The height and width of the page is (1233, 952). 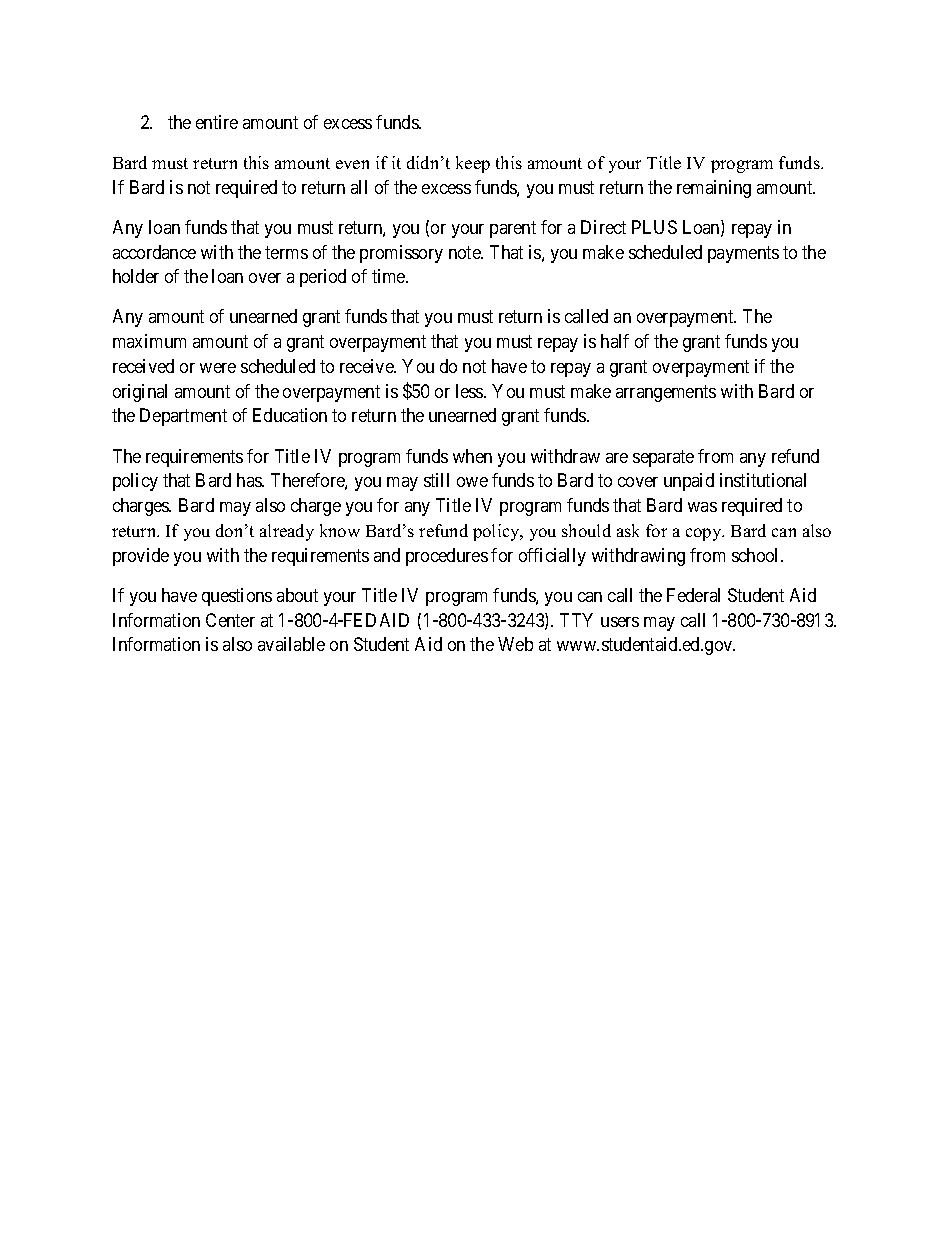 I want to click on holder, so click(x=136, y=276).
